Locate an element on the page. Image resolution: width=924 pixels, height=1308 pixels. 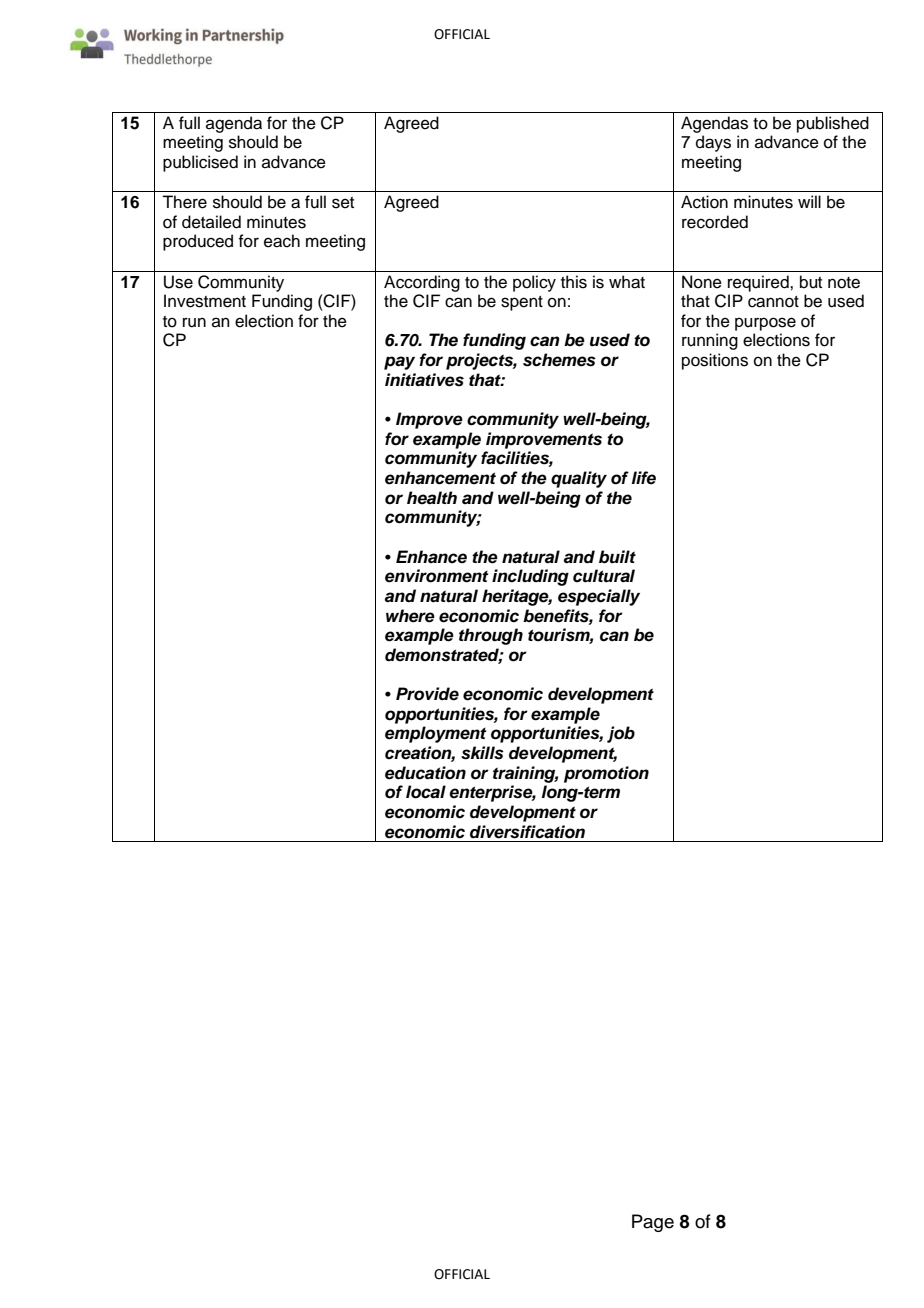
promotion is located at coordinates (606, 774).
